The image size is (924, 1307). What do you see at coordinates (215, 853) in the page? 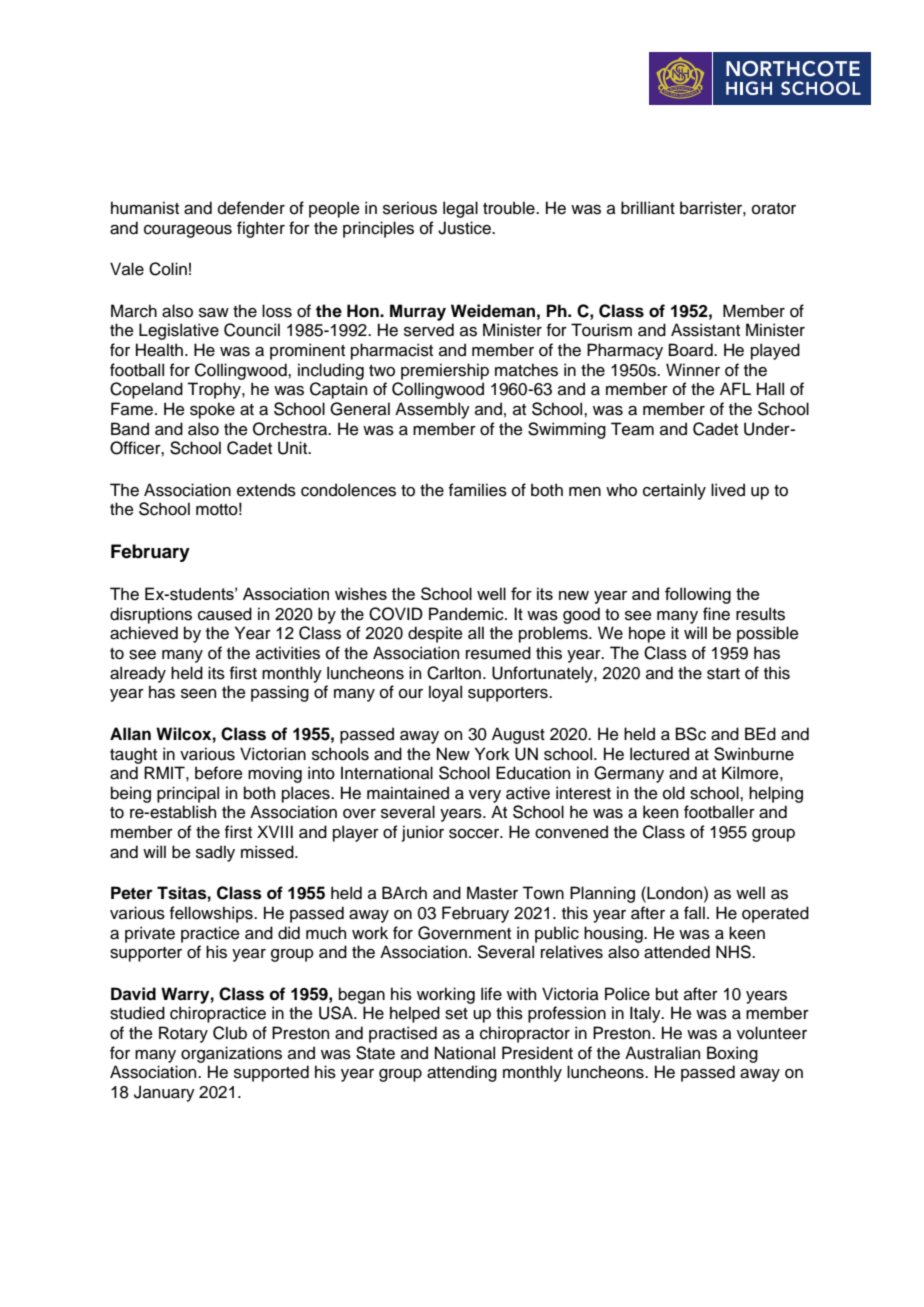
I see `sadly` at bounding box center [215, 853].
